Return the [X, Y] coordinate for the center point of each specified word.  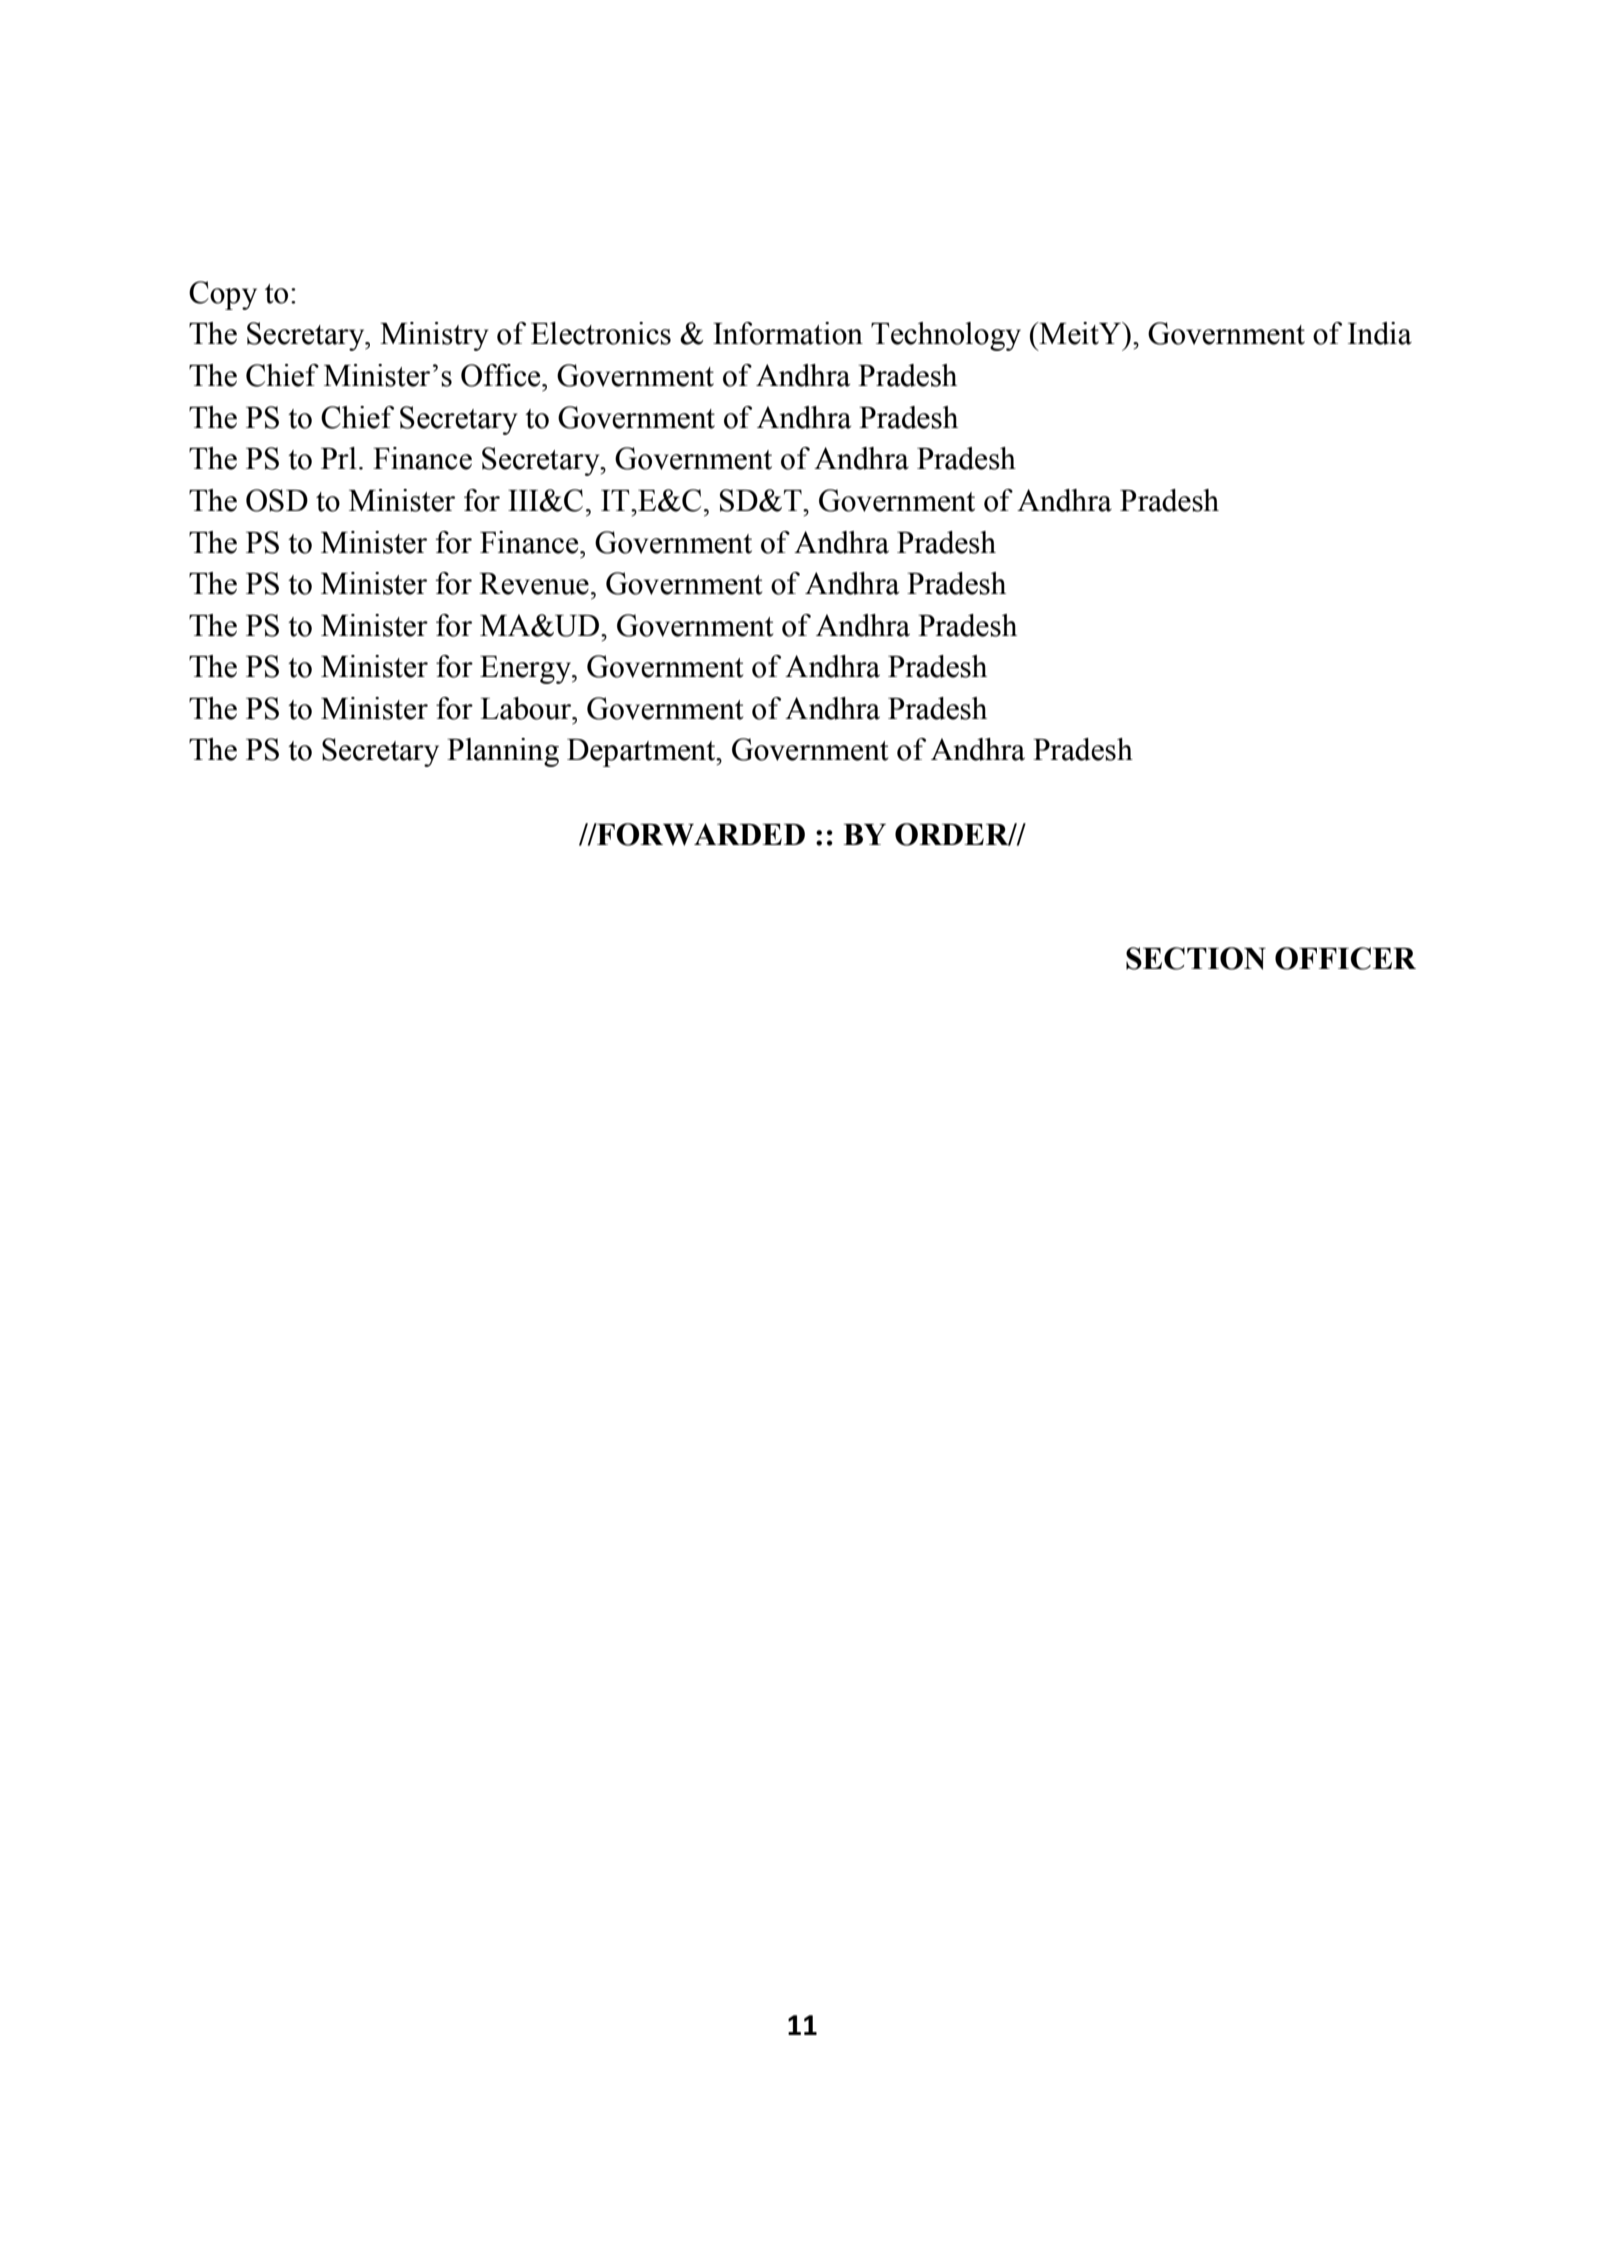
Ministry [434, 336]
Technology [946, 336]
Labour [527, 708]
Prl [339, 458]
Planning [503, 752]
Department [642, 753]
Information [788, 333]
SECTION [1196, 958]
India [1380, 333]
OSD [277, 500]
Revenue [534, 584]
